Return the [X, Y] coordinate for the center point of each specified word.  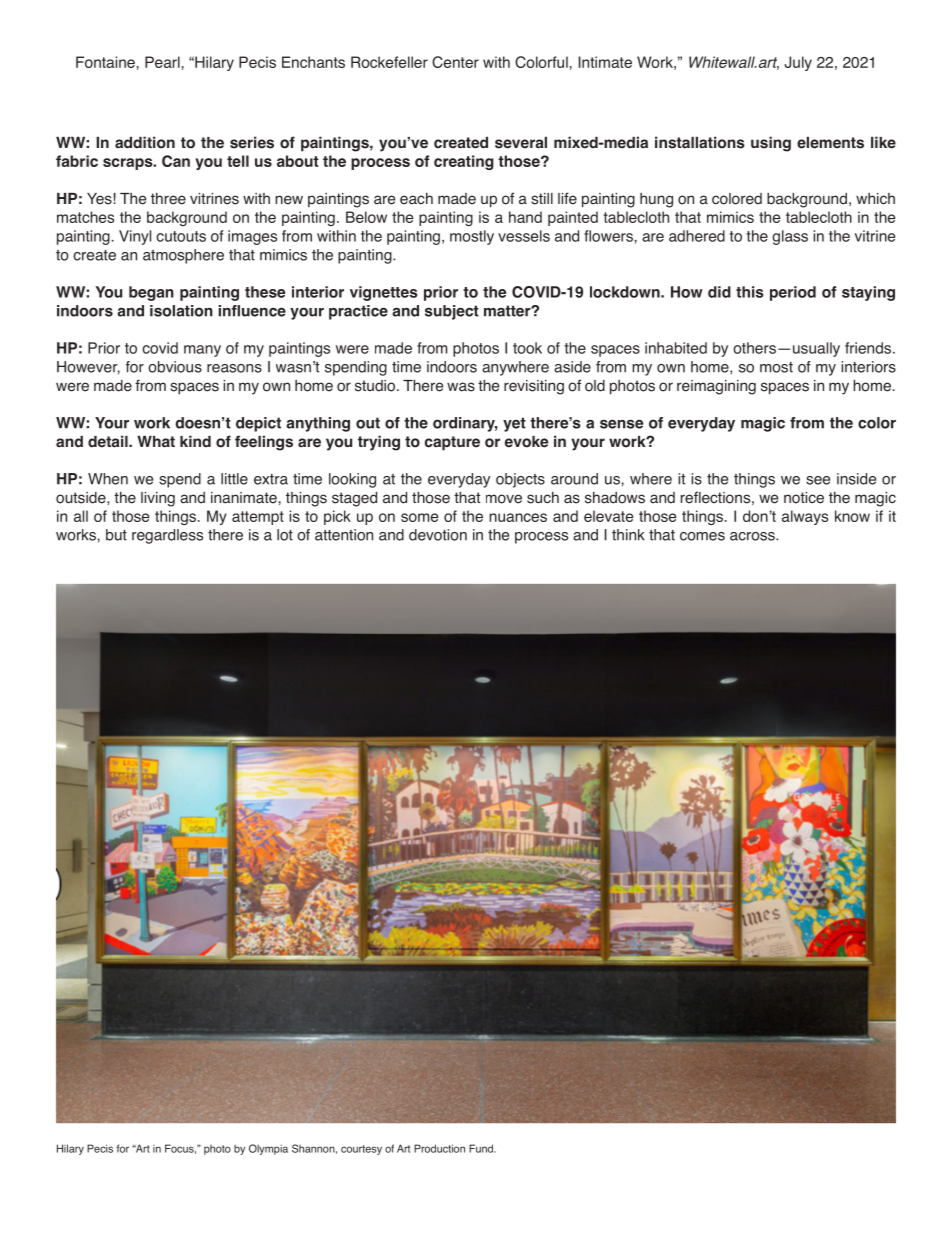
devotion [438, 535]
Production [439, 1148]
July [798, 63]
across [753, 536]
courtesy [361, 1150]
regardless [167, 536]
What [156, 442]
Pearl [162, 62]
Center [455, 62]
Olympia [268, 1149]
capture [452, 443]
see [818, 480]
